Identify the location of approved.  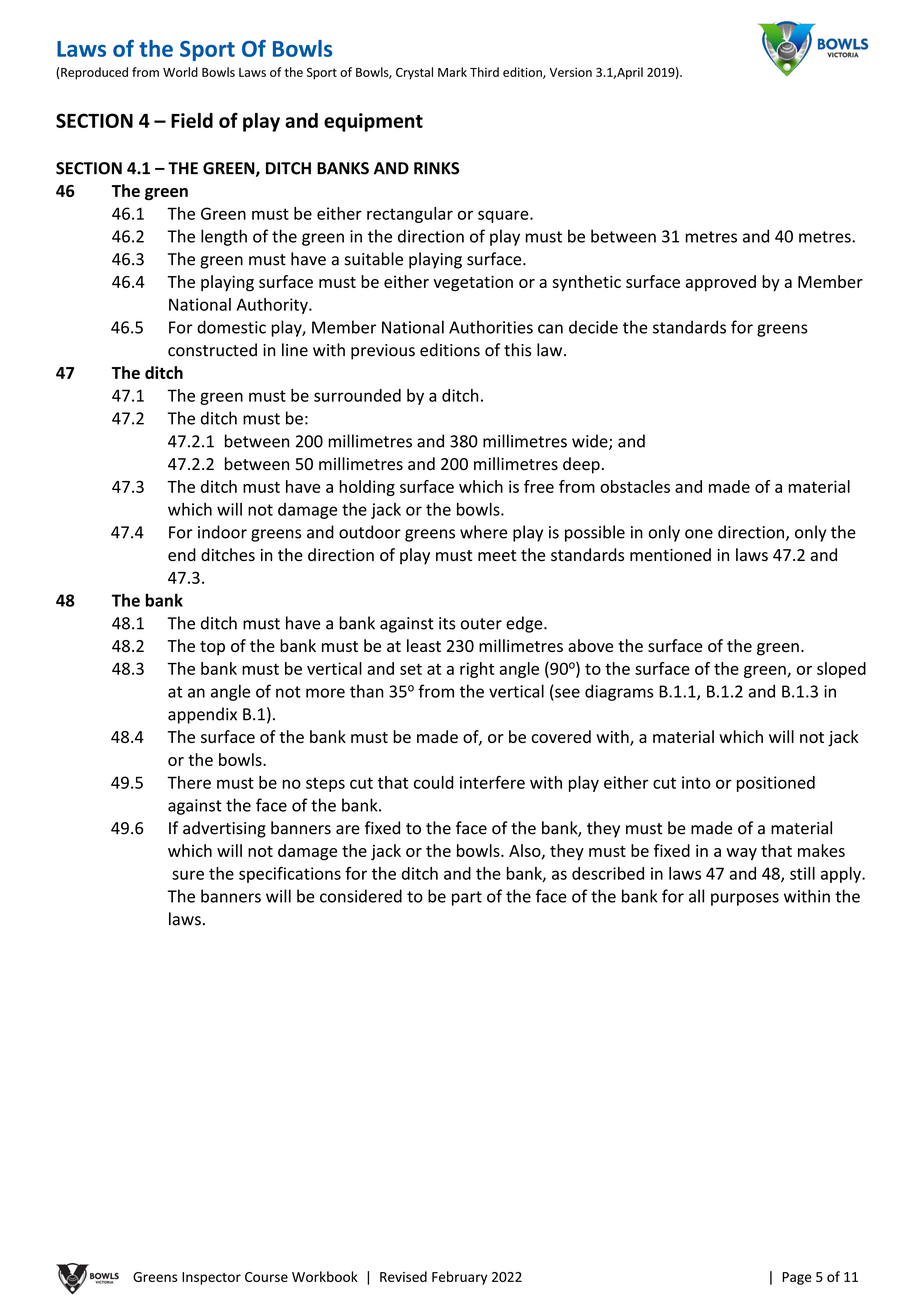
(721, 283).
